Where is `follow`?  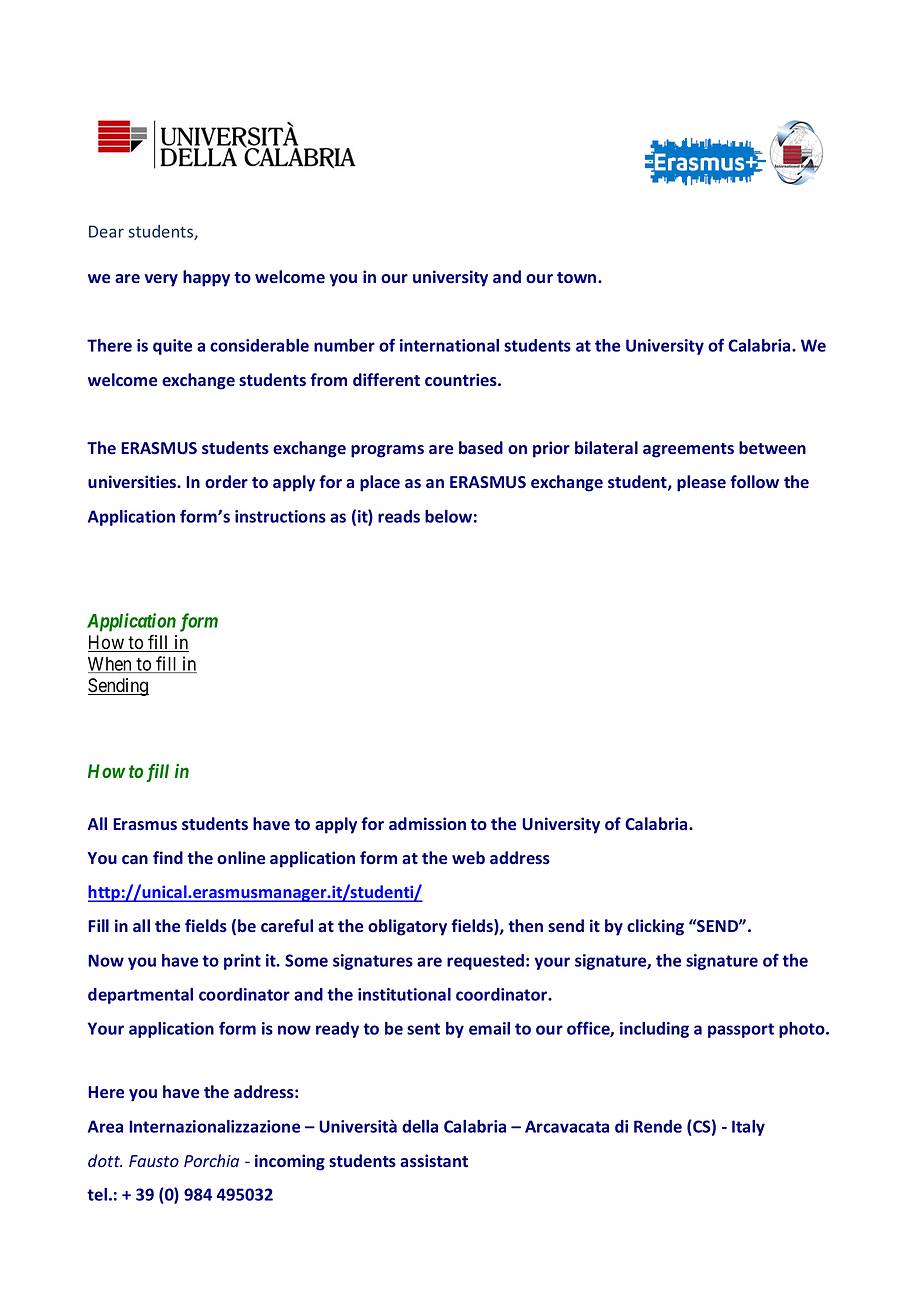 follow is located at coordinates (754, 481).
